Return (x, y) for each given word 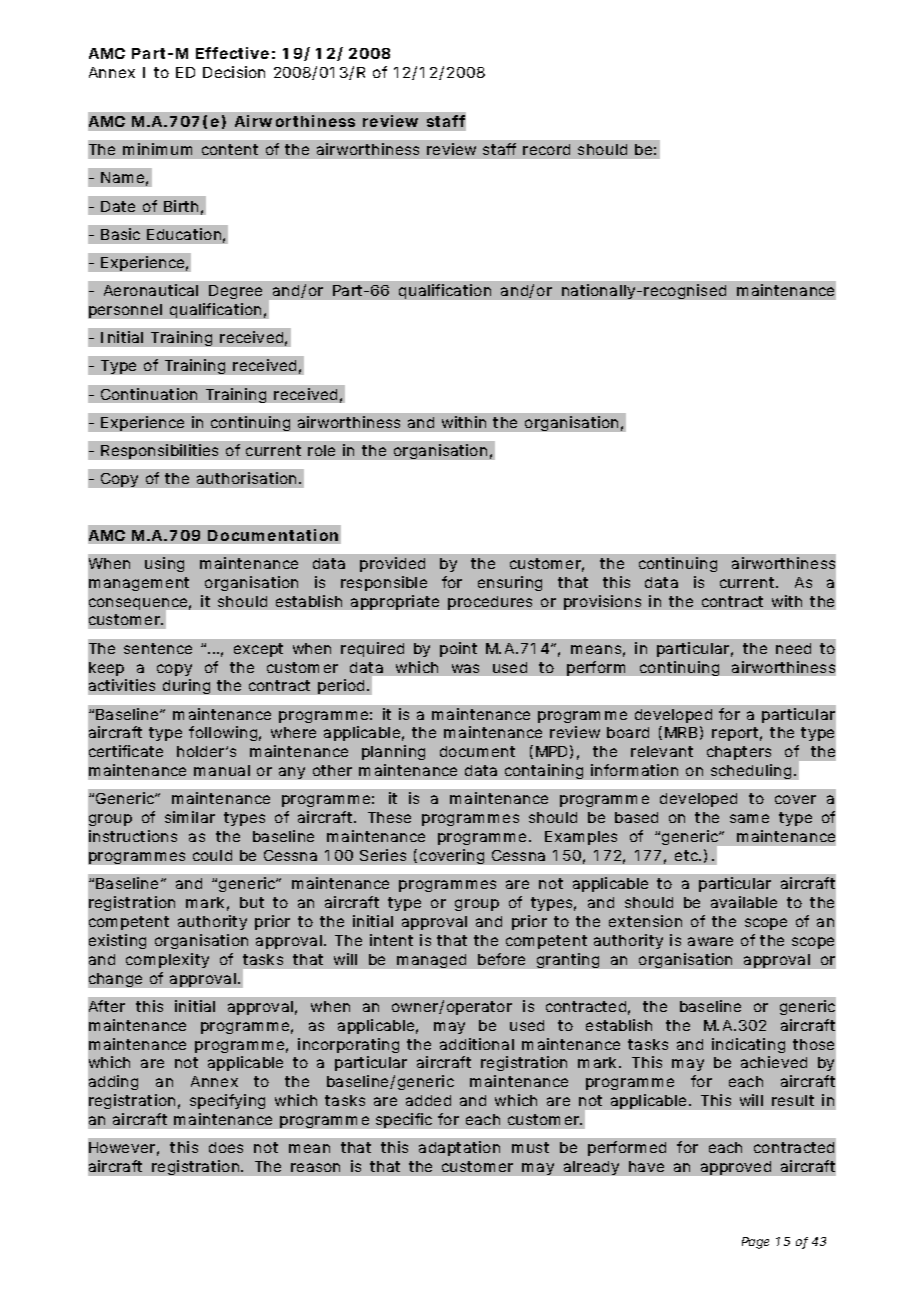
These (389, 817)
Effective (232, 53)
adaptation (459, 1148)
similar (190, 817)
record (546, 149)
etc (688, 855)
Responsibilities (159, 451)
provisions (602, 602)
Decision (234, 72)
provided (392, 564)
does (226, 1147)
